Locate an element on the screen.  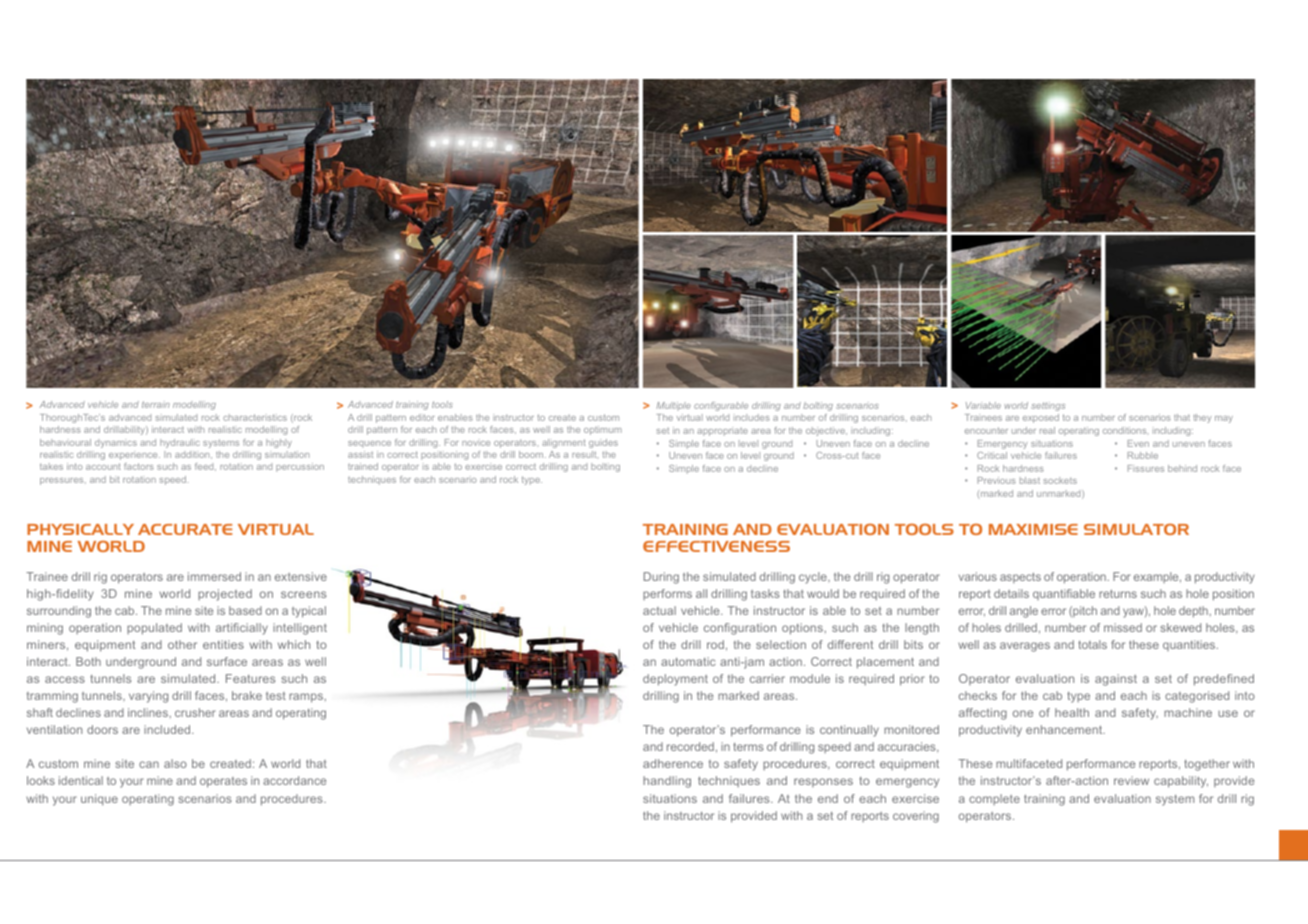
exposed is located at coordinates (1041, 418).
